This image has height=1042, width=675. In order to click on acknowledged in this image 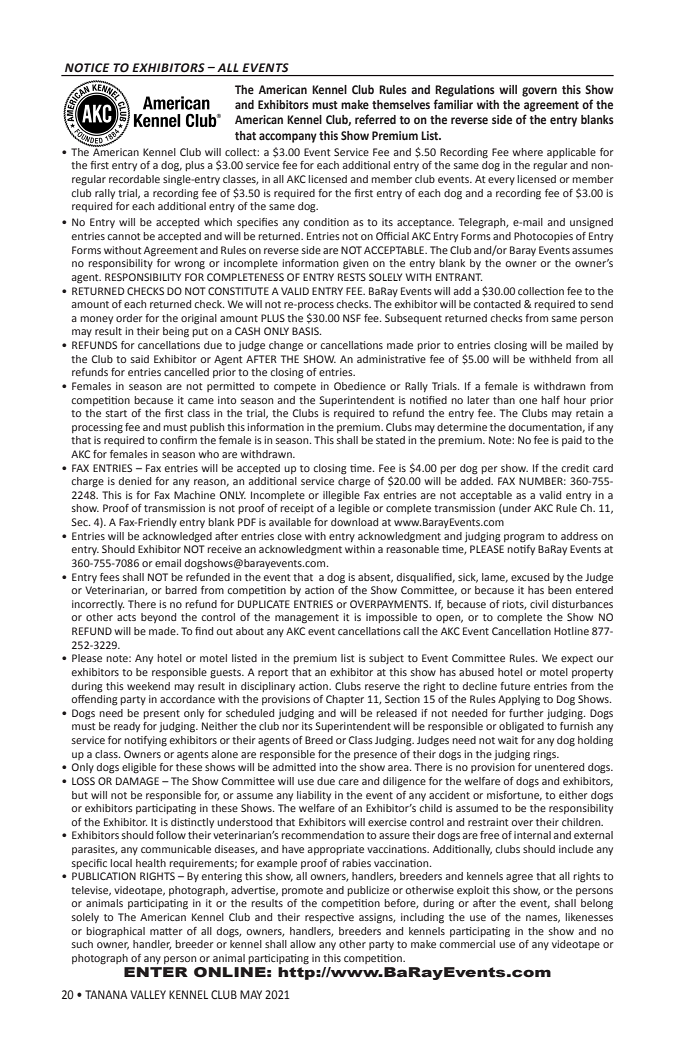, I will do `click(177, 537)`.
